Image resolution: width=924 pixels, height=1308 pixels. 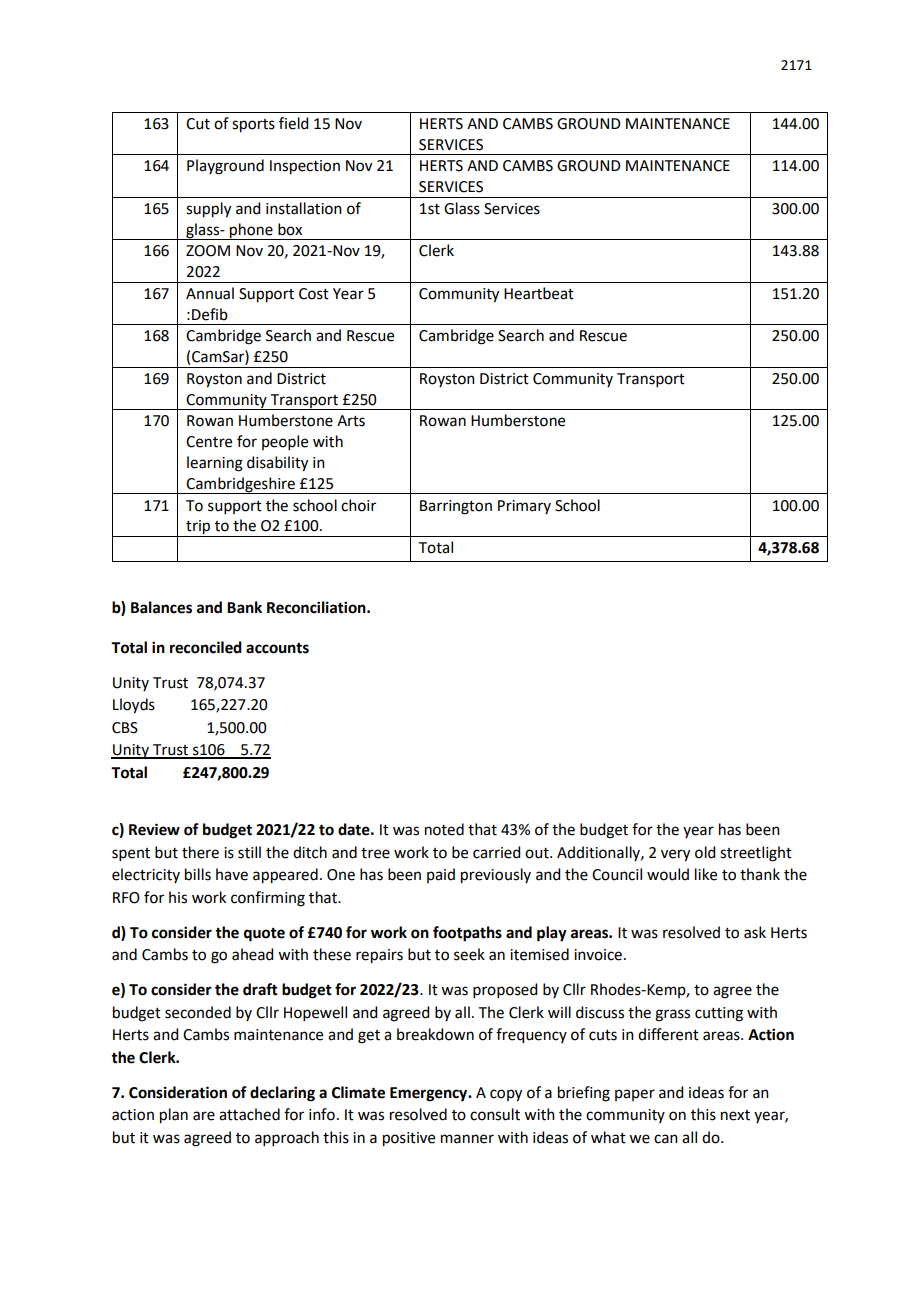 What do you see at coordinates (539, 293) in the screenshot?
I see `Heartbeat` at bounding box center [539, 293].
